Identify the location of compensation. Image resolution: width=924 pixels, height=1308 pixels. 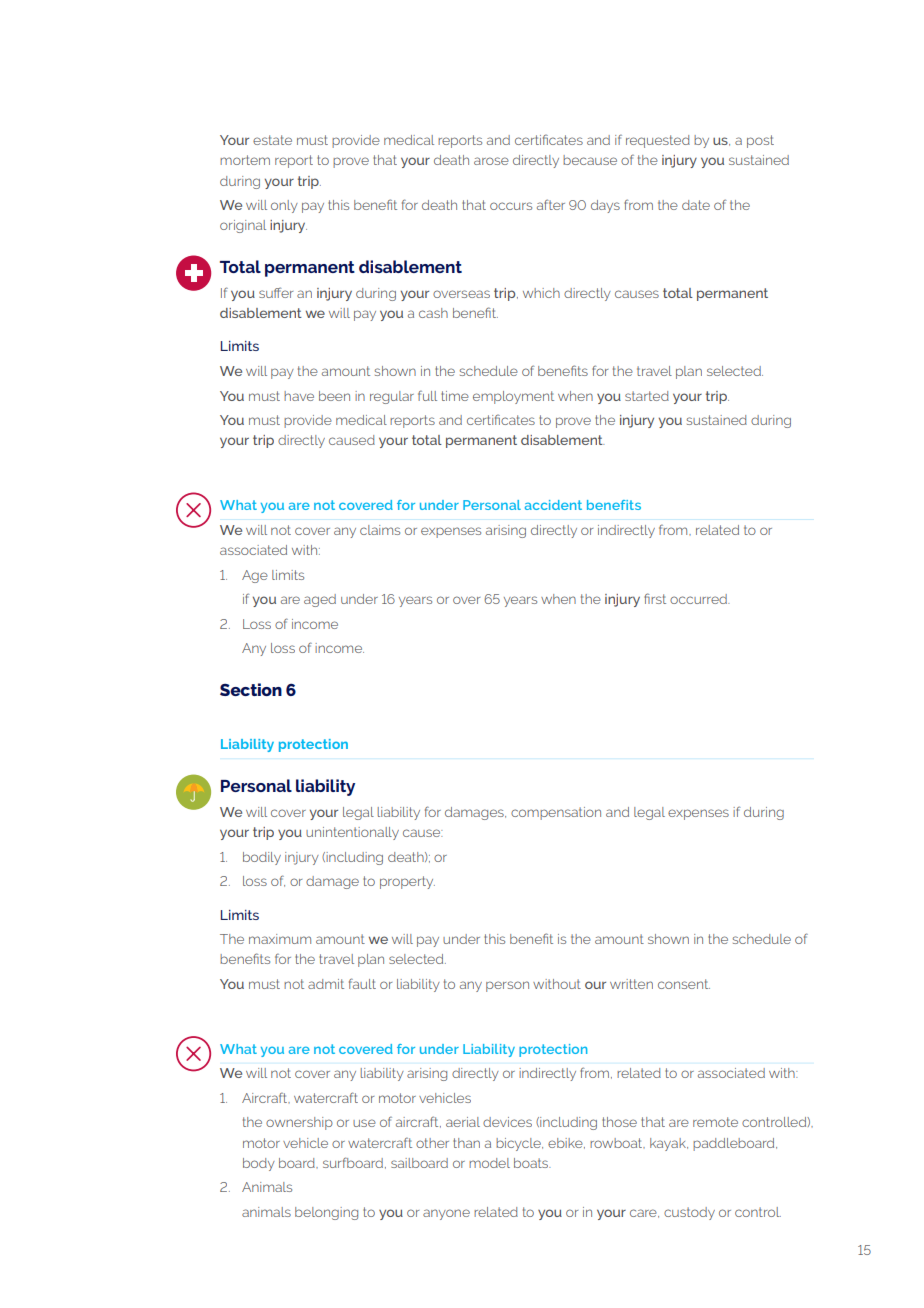
(556, 813).
